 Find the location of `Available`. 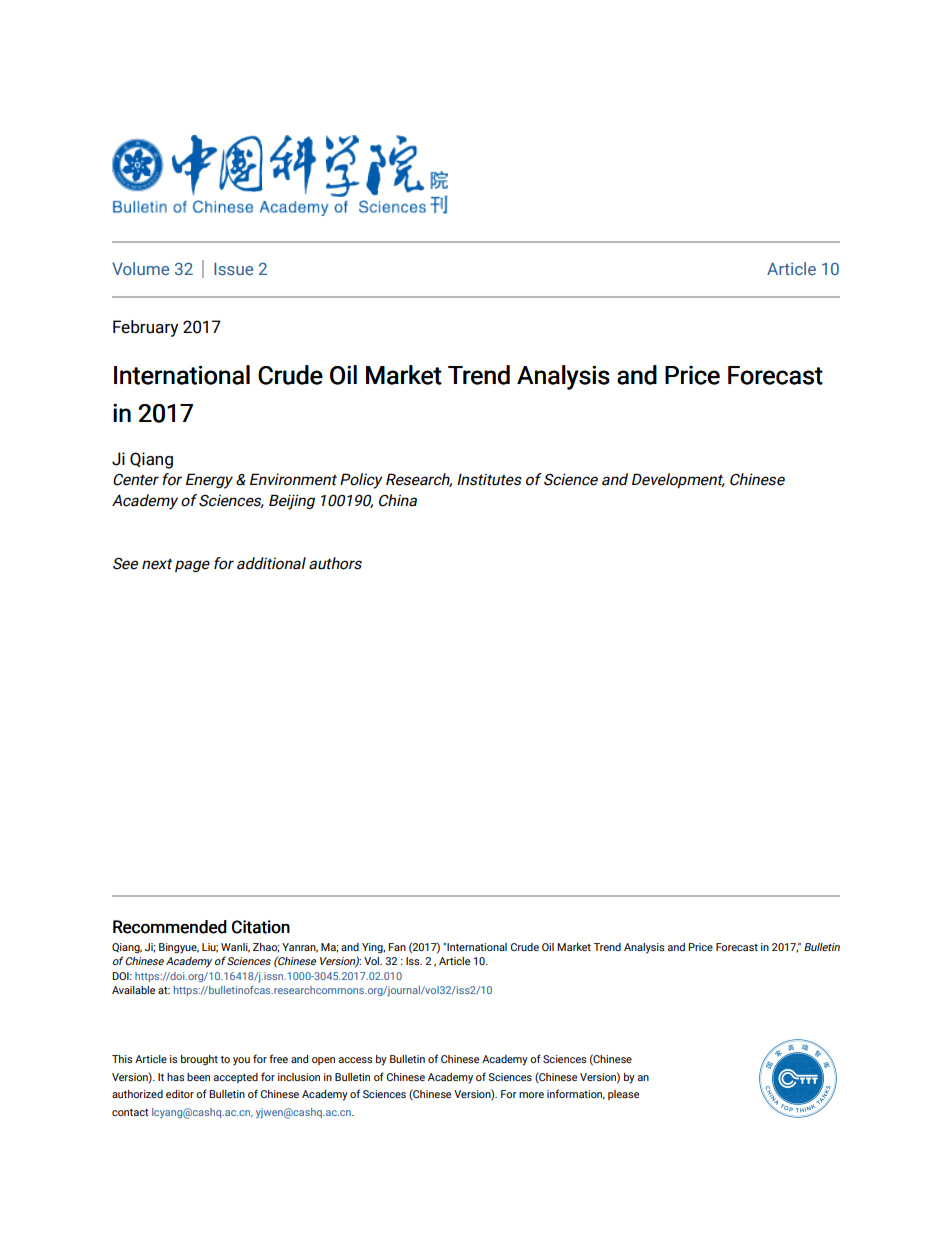

Available is located at coordinates (133, 990).
